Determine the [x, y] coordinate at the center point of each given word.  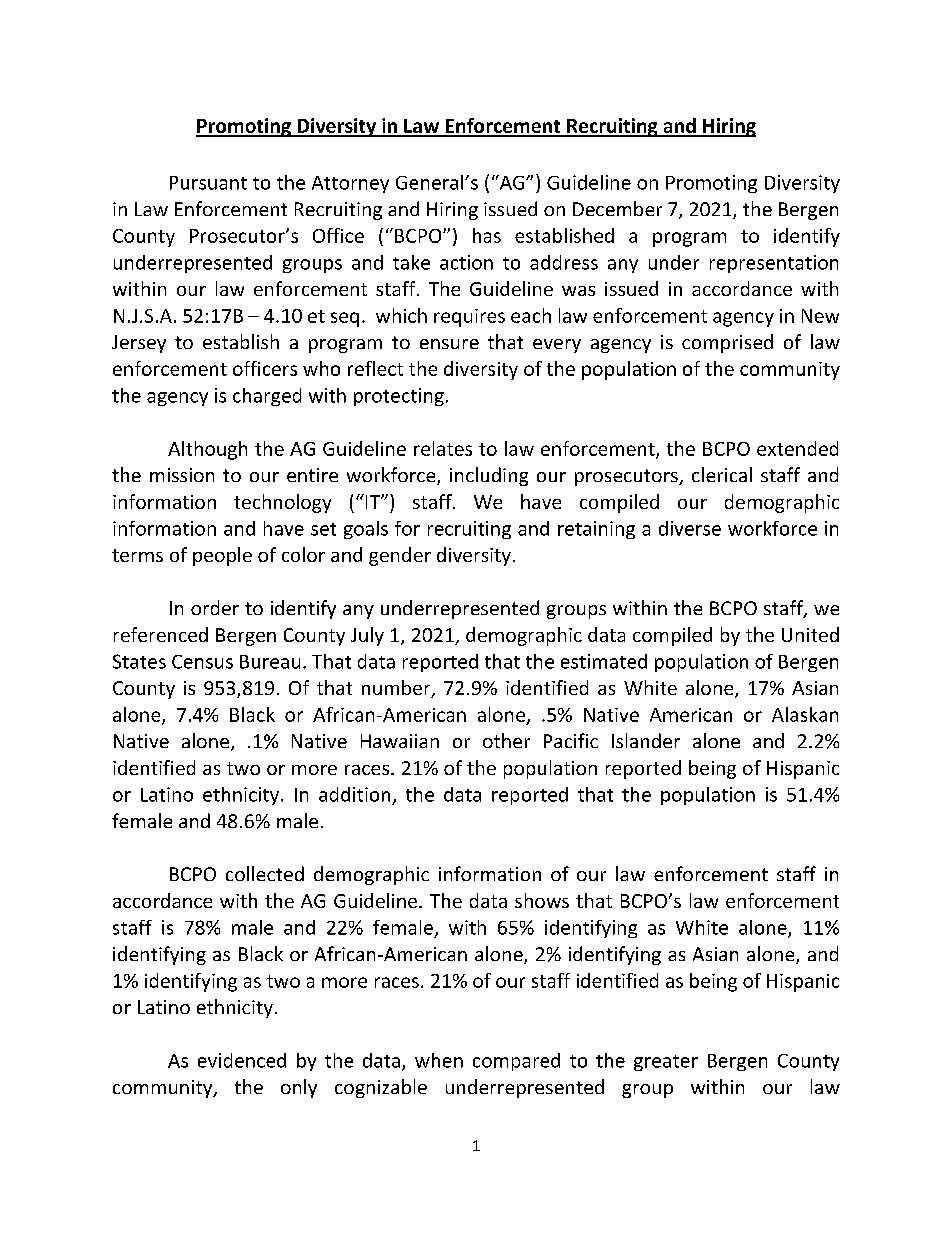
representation [774, 264]
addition [354, 794]
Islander [646, 740]
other [506, 740]
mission [182, 475]
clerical [722, 474]
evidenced [242, 1060]
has [487, 235]
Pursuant [208, 183]
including [489, 476]
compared [516, 1062]
